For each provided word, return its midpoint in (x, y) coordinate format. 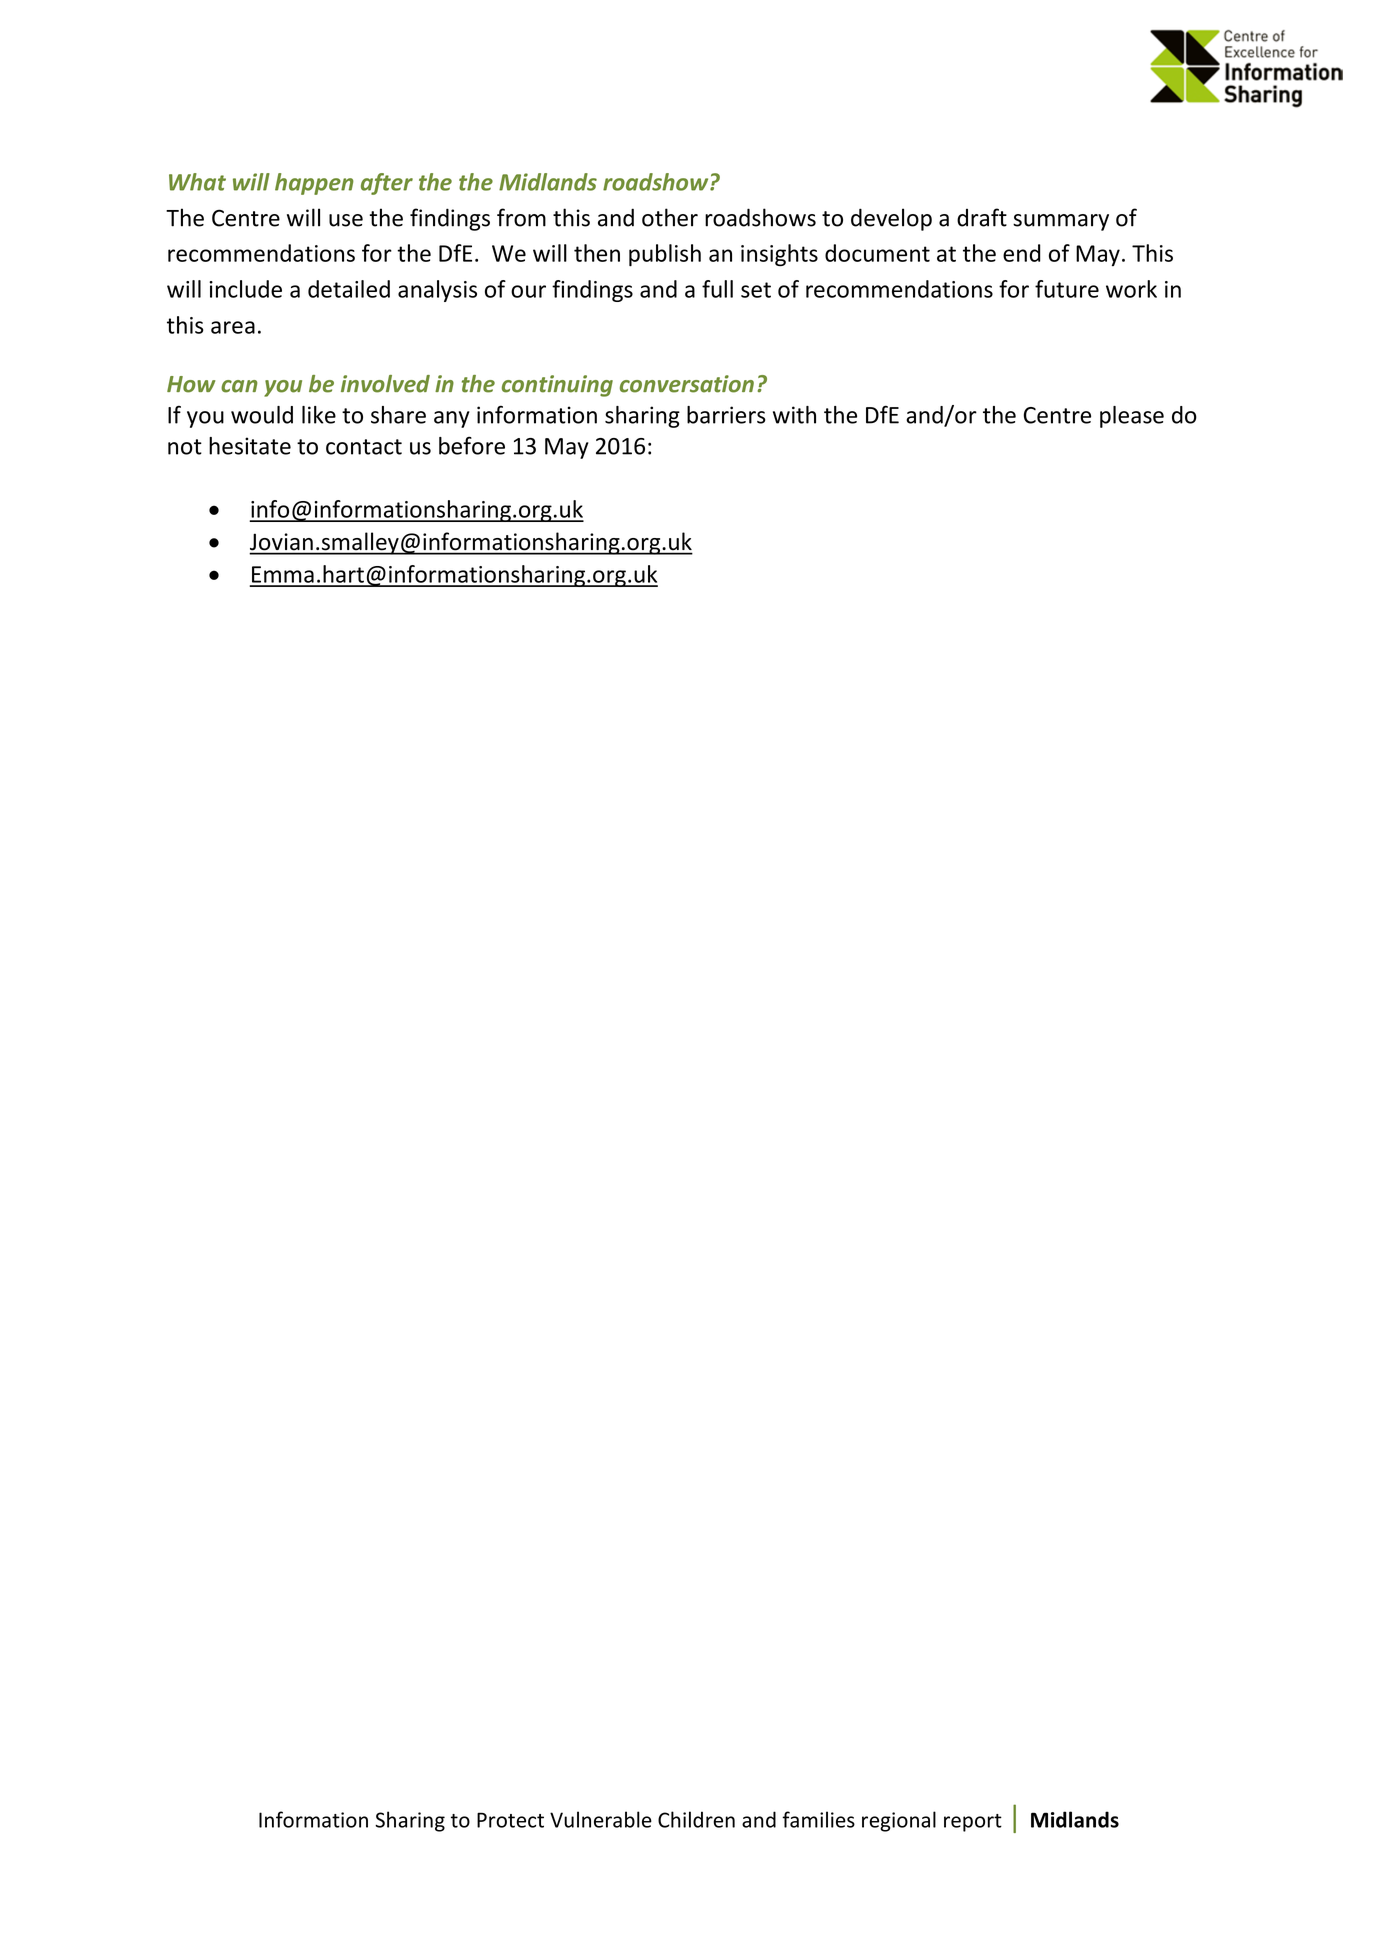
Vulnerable (601, 1819)
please (1132, 417)
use (346, 220)
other (670, 217)
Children (696, 1819)
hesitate (250, 446)
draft (982, 217)
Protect (510, 1820)
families (818, 1819)
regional (899, 1821)
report (973, 1823)
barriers (726, 415)
